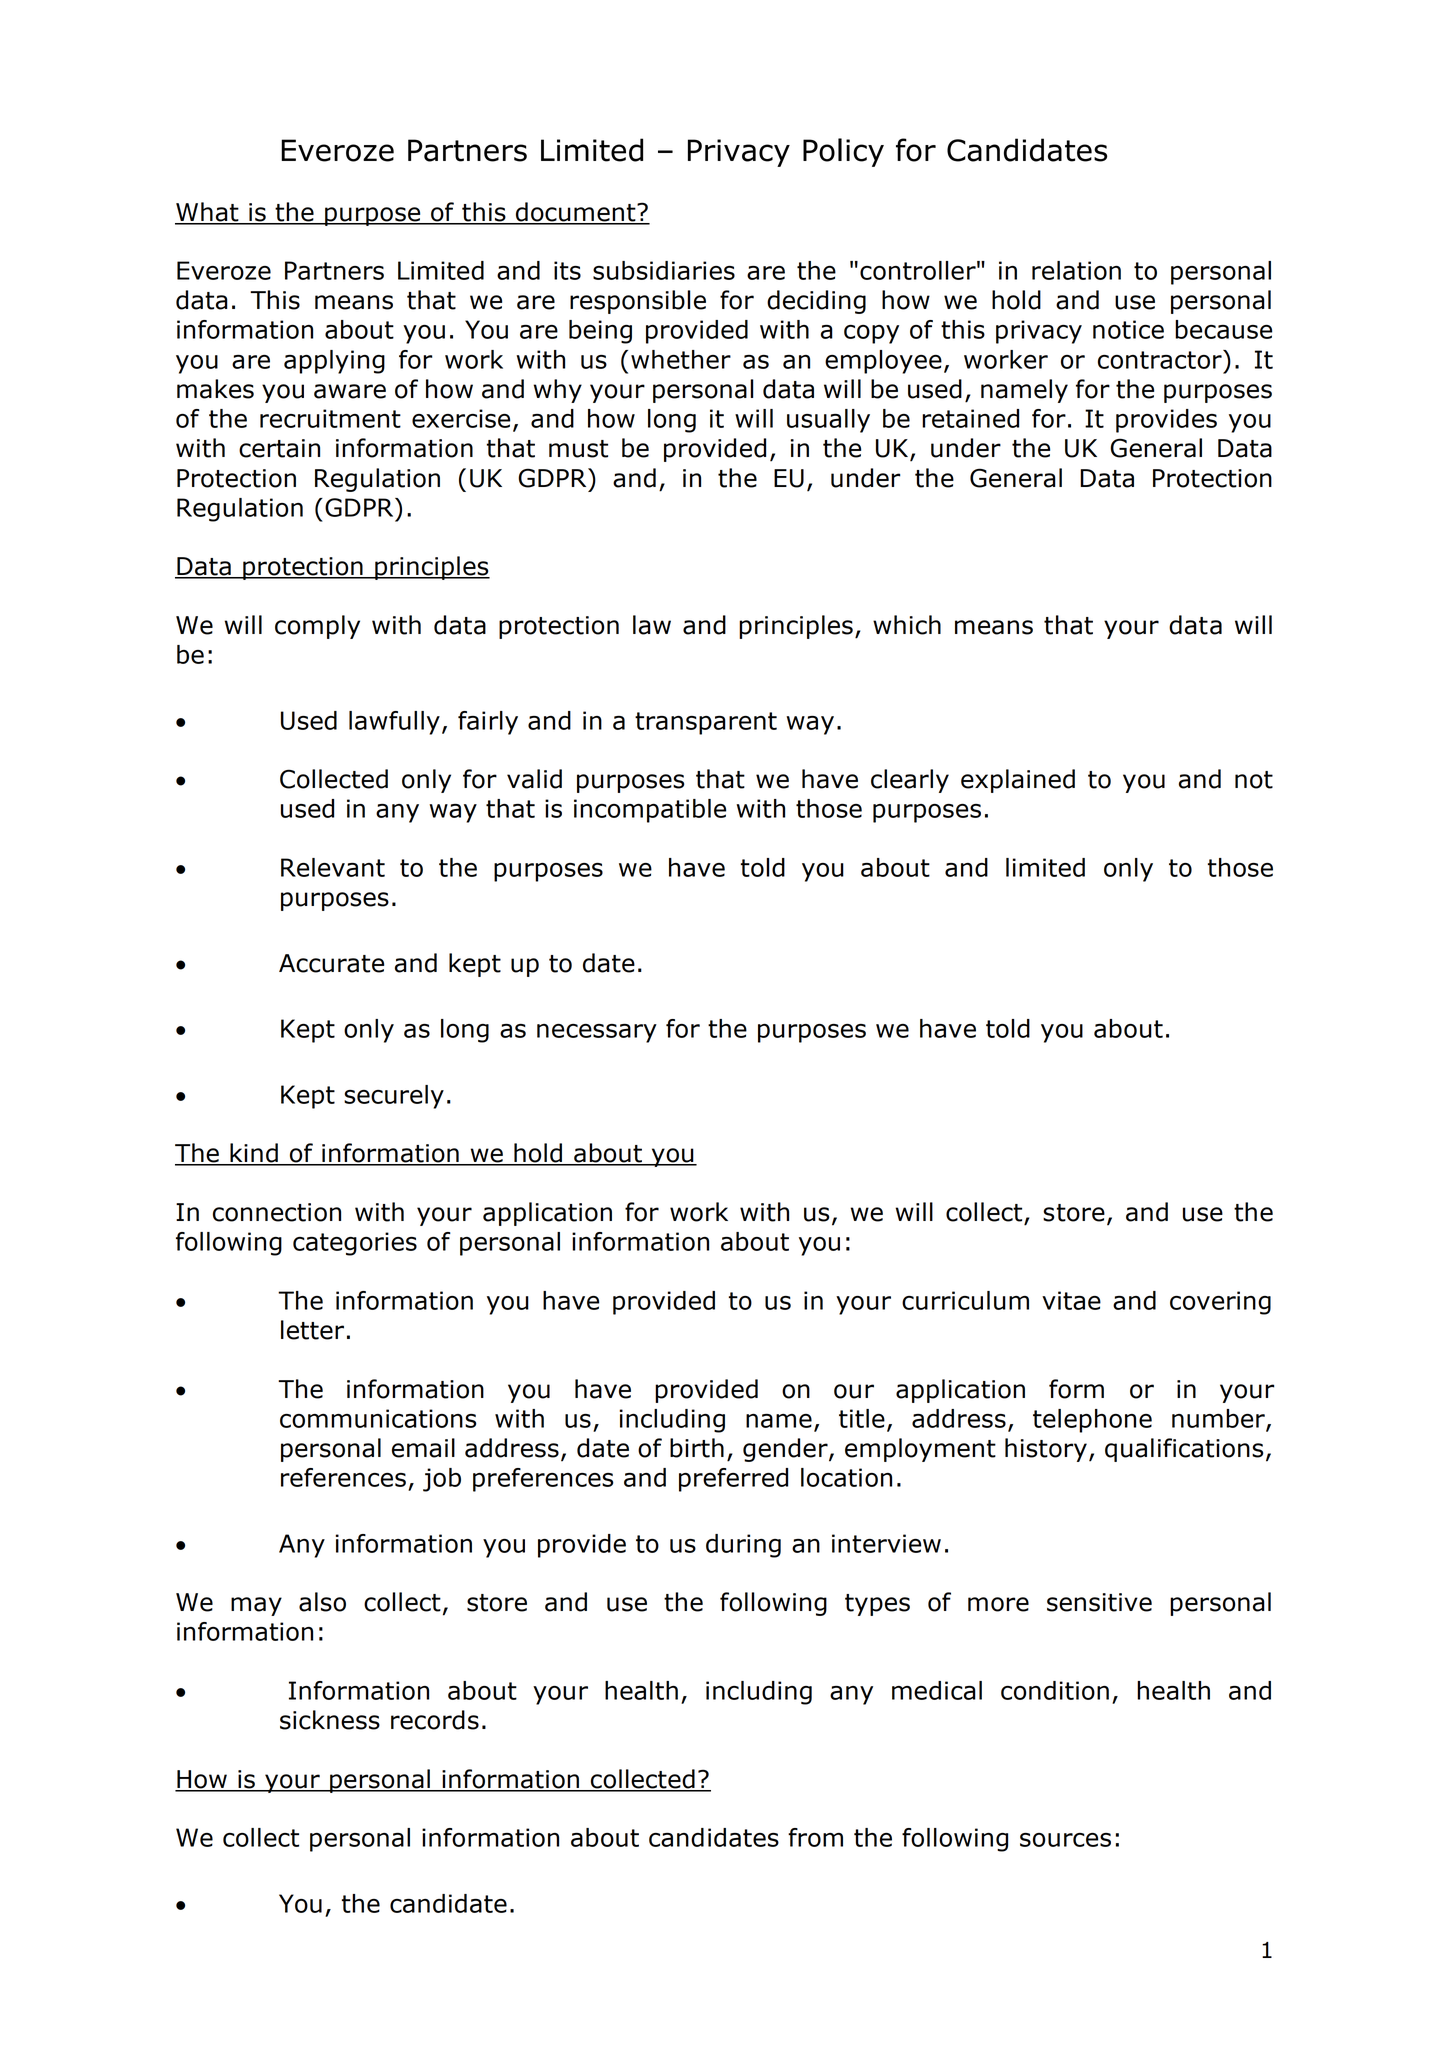 The height and width of the page is (2050, 1449). What do you see at coordinates (330, 1720) in the page?
I see `sickness` at bounding box center [330, 1720].
